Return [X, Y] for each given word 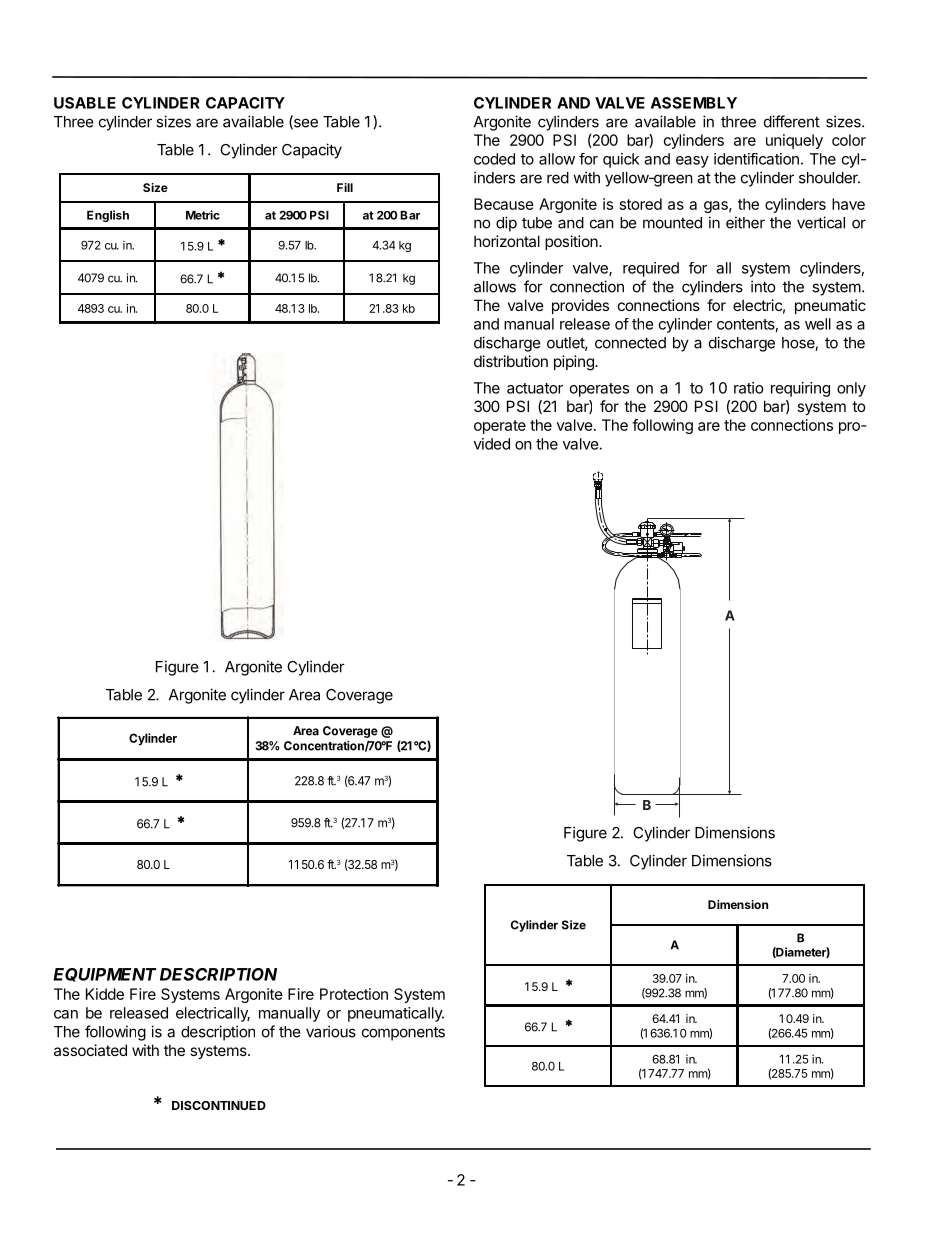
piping [575, 363]
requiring [800, 389]
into [763, 286]
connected [630, 343]
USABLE [85, 103]
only [851, 389]
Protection [354, 994]
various [331, 1031]
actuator [535, 388]
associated [90, 1050]
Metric [203, 215]
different [792, 121]
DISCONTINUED [219, 1105]
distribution [511, 361]
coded [494, 159]
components [403, 1033]
